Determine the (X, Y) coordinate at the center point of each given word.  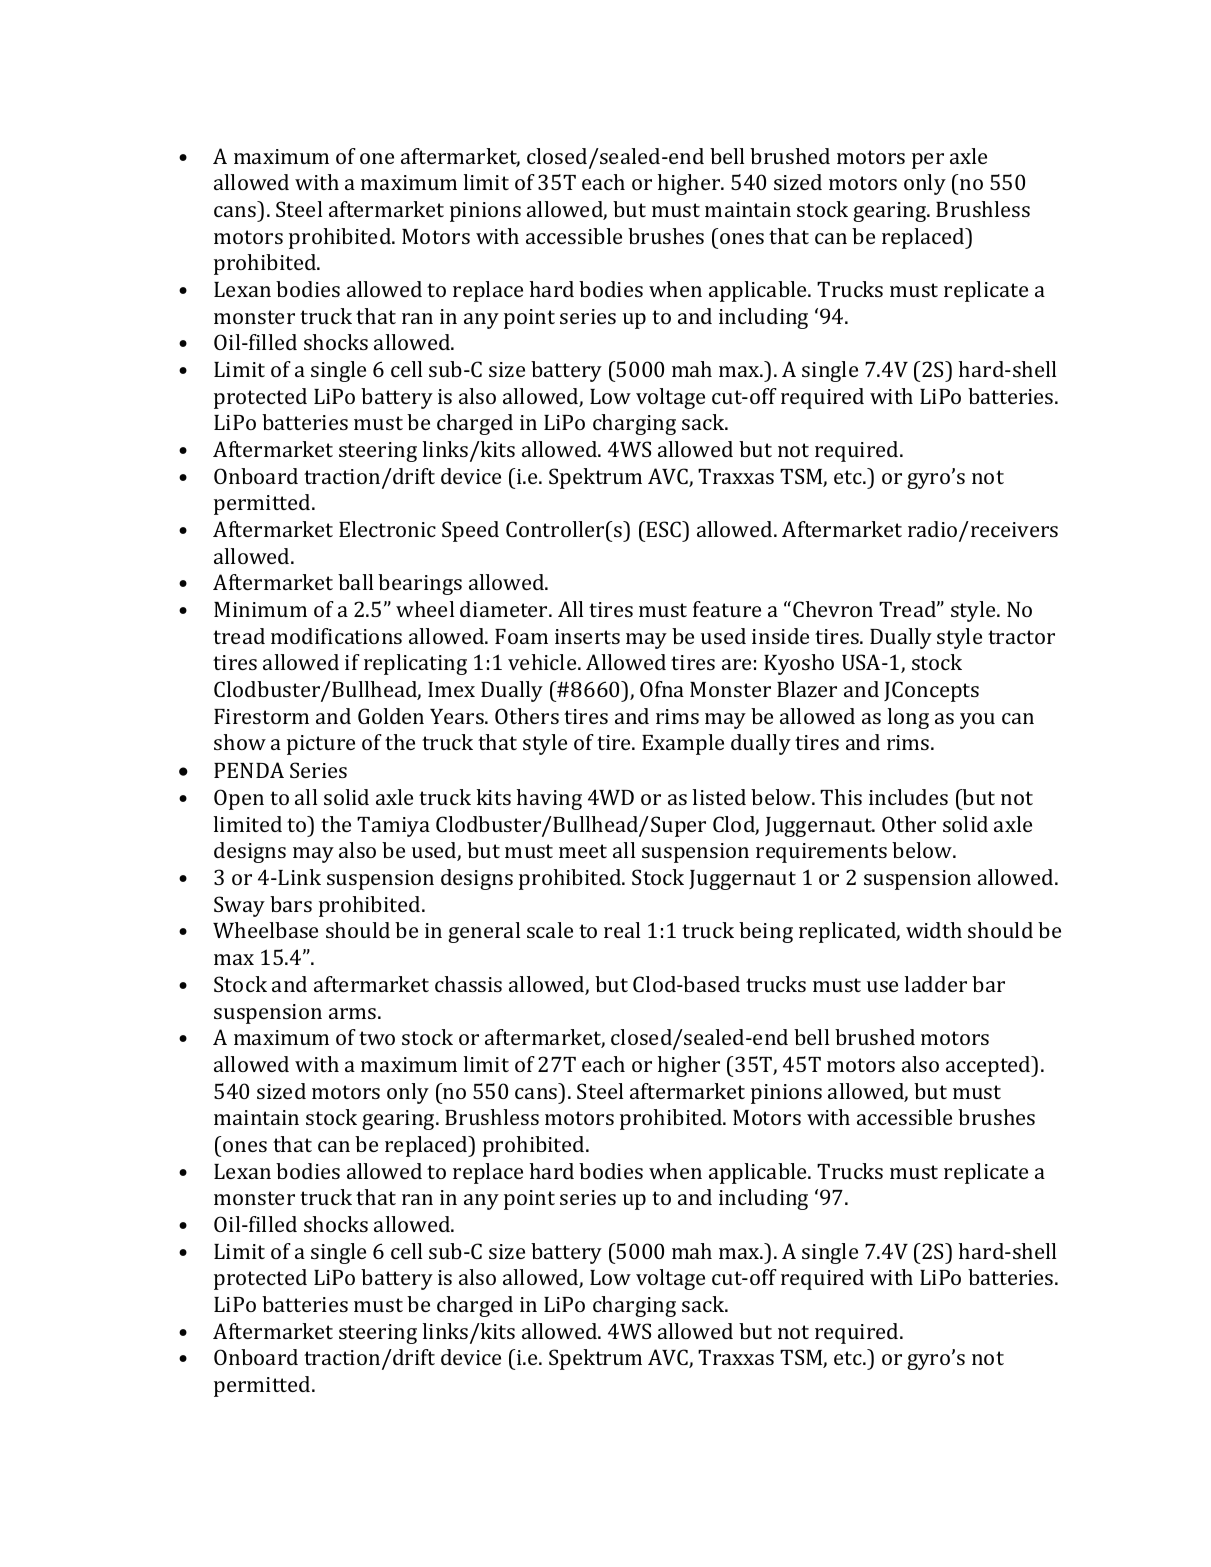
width (934, 930)
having (549, 799)
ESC (665, 529)
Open (239, 799)
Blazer (807, 689)
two (377, 1038)
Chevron (833, 609)
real (622, 930)
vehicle (543, 662)
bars (291, 904)
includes (908, 797)
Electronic (387, 529)
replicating (415, 664)
